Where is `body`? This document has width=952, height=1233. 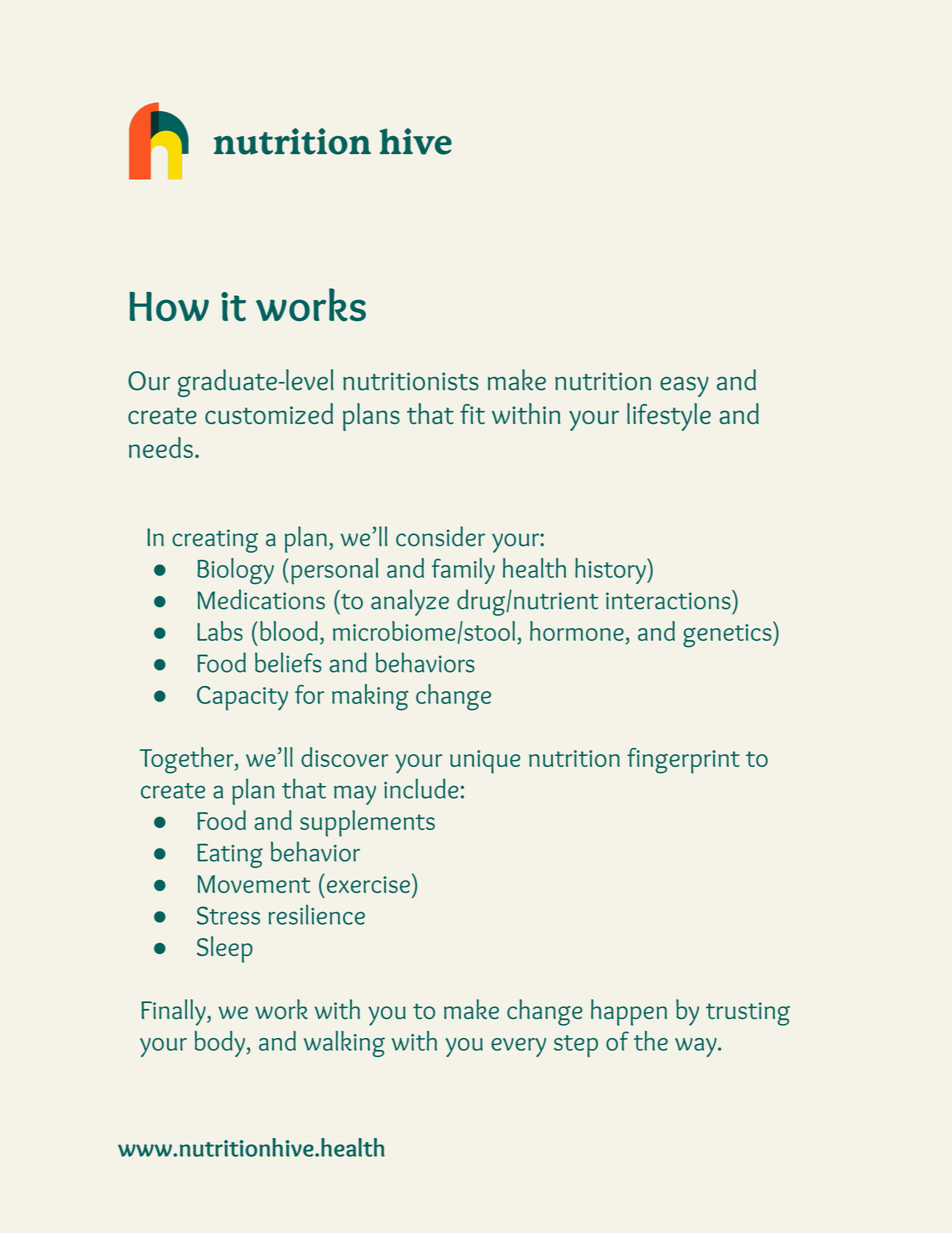
body is located at coordinates (221, 1044).
